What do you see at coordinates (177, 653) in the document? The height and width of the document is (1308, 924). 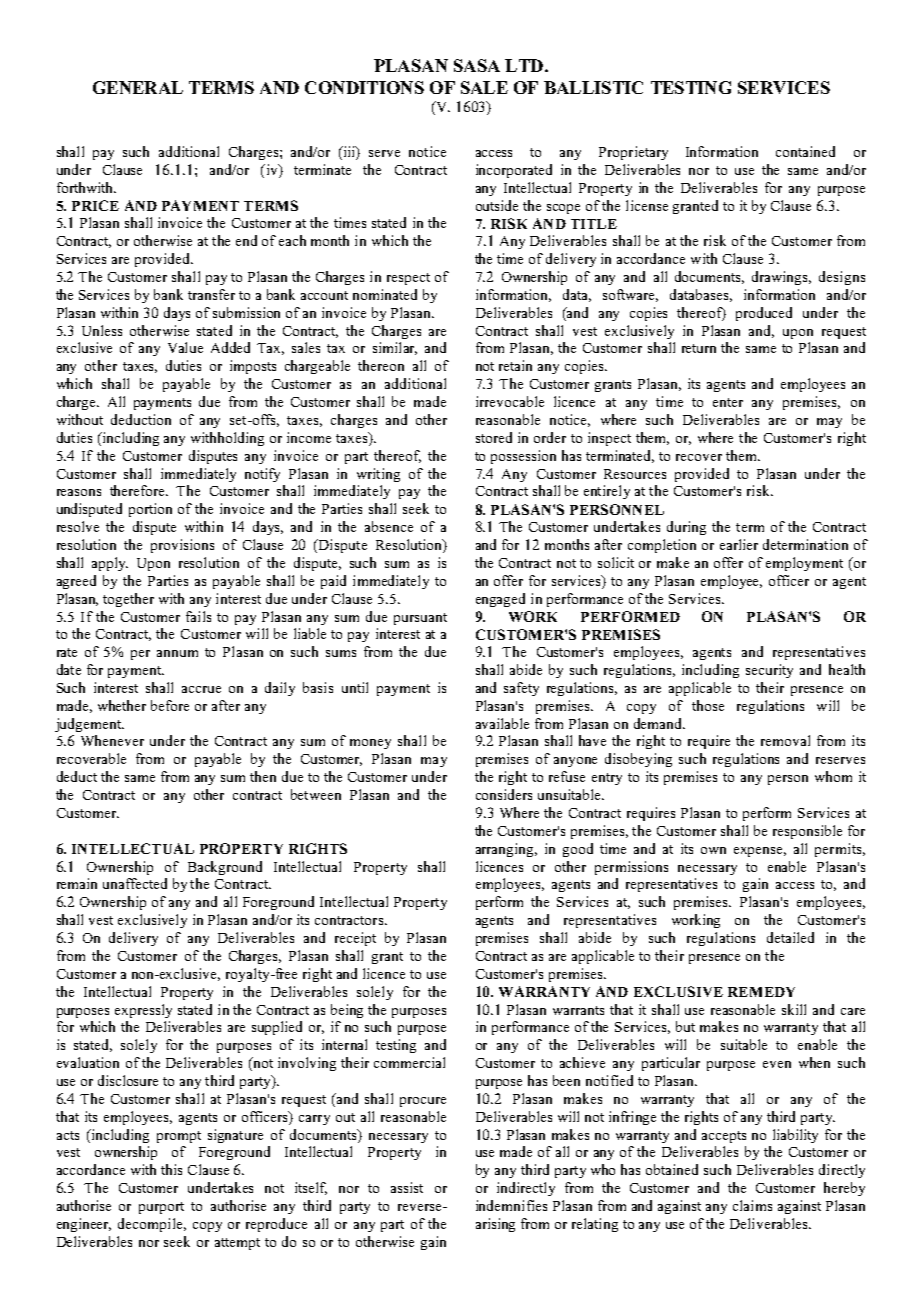 I see `annum` at bounding box center [177, 653].
